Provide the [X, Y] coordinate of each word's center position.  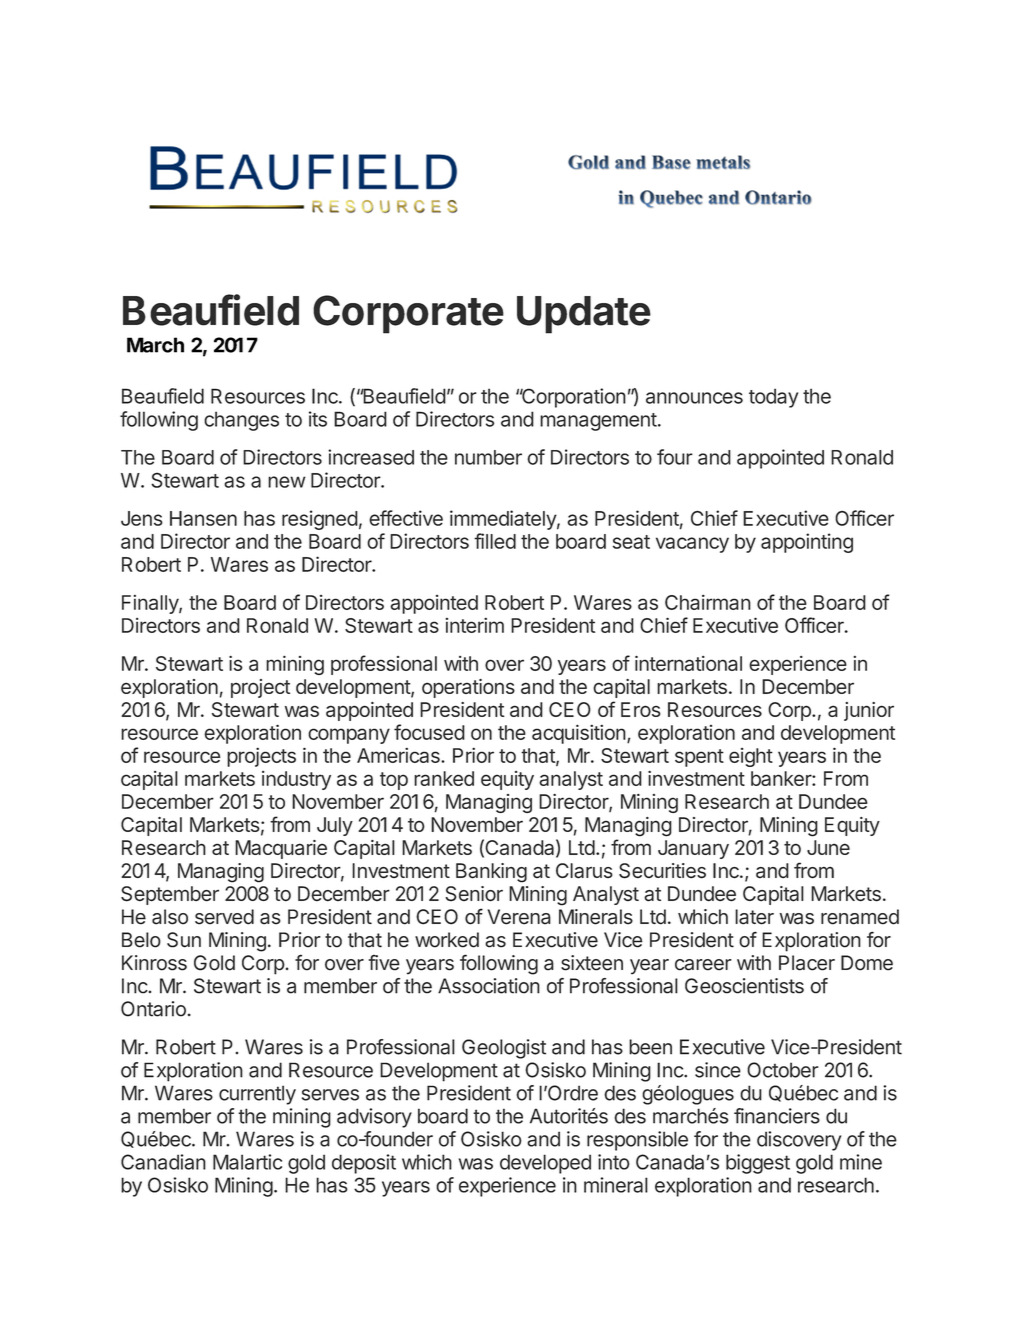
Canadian [163, 1162]
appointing [807, 543]
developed [545, 1164]
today [773, 398]
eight [751, 757]
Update [584, 315]
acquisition [579, 734]
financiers [777, 1116]
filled [495, 541]
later [754, 917]
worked [447, 940]
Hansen [203, 518]
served [224, 917]
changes [241, 421]
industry [296, 780]
